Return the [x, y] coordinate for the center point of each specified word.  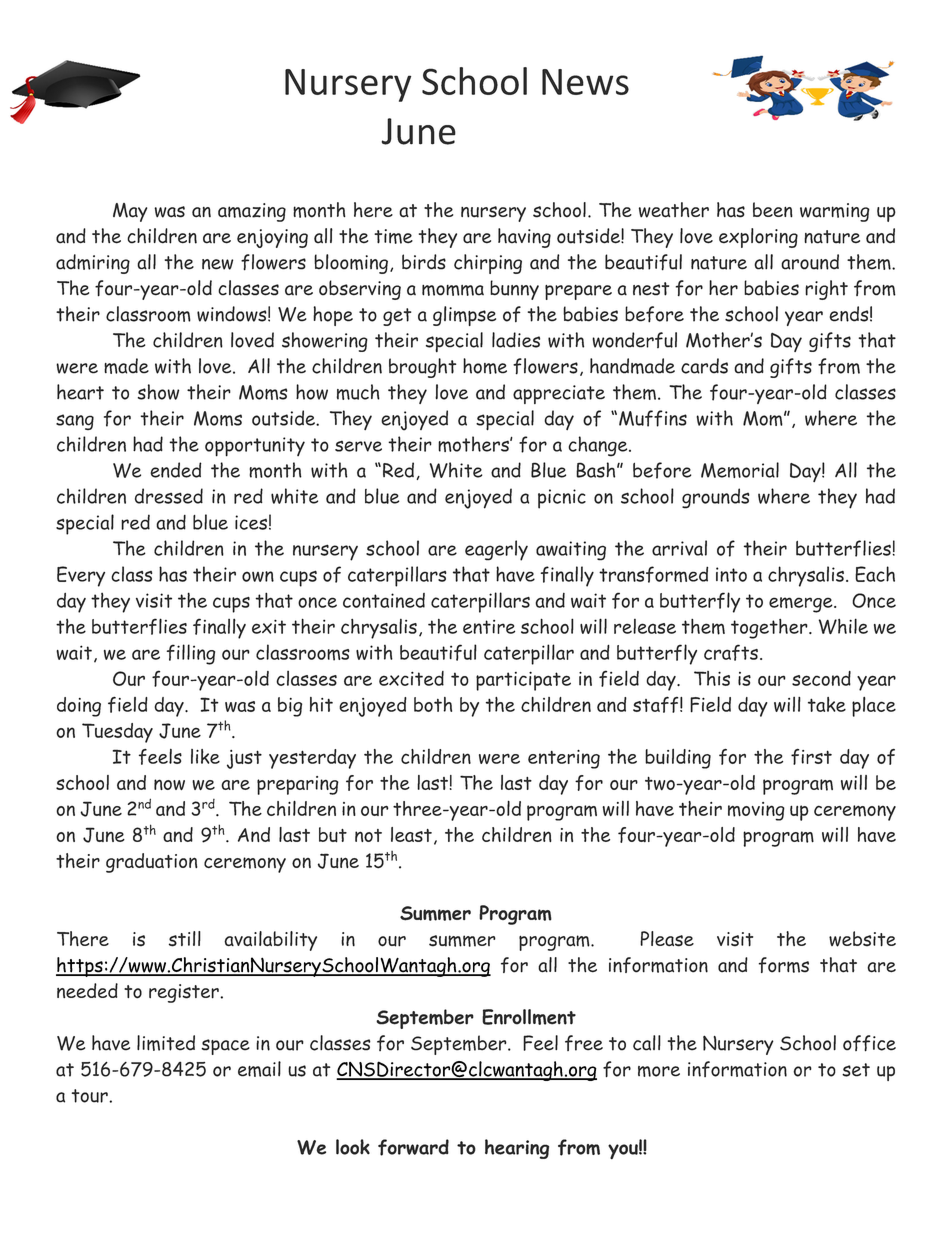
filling [191, 654]
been [773, 210]
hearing [517, 1149]
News [585, 82]
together [770, 629]
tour [91, 1096]
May [130, 212]
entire [489, 627]
